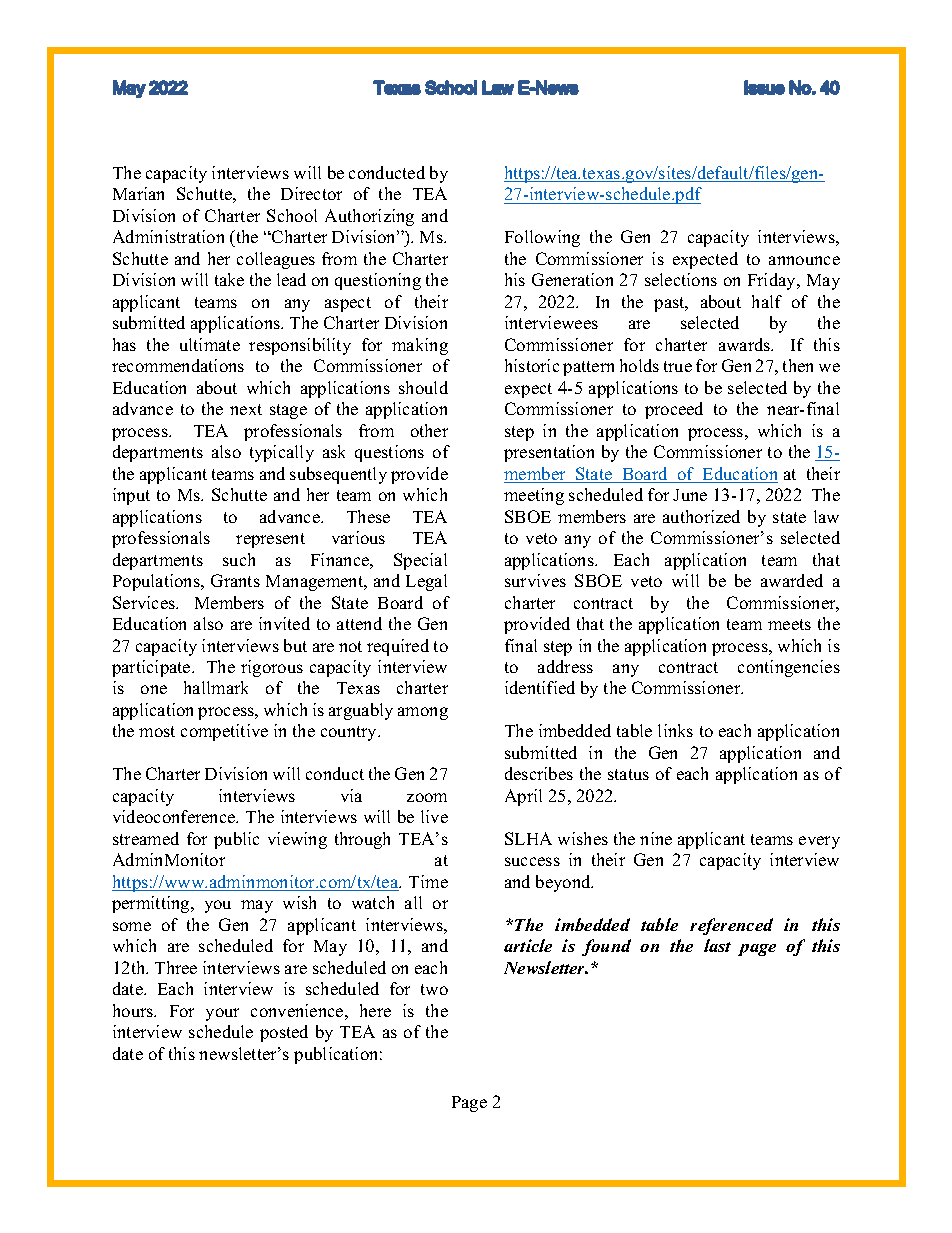 This screenshot has width=952, height=1233. I want to click on next, so click(246, 409).
